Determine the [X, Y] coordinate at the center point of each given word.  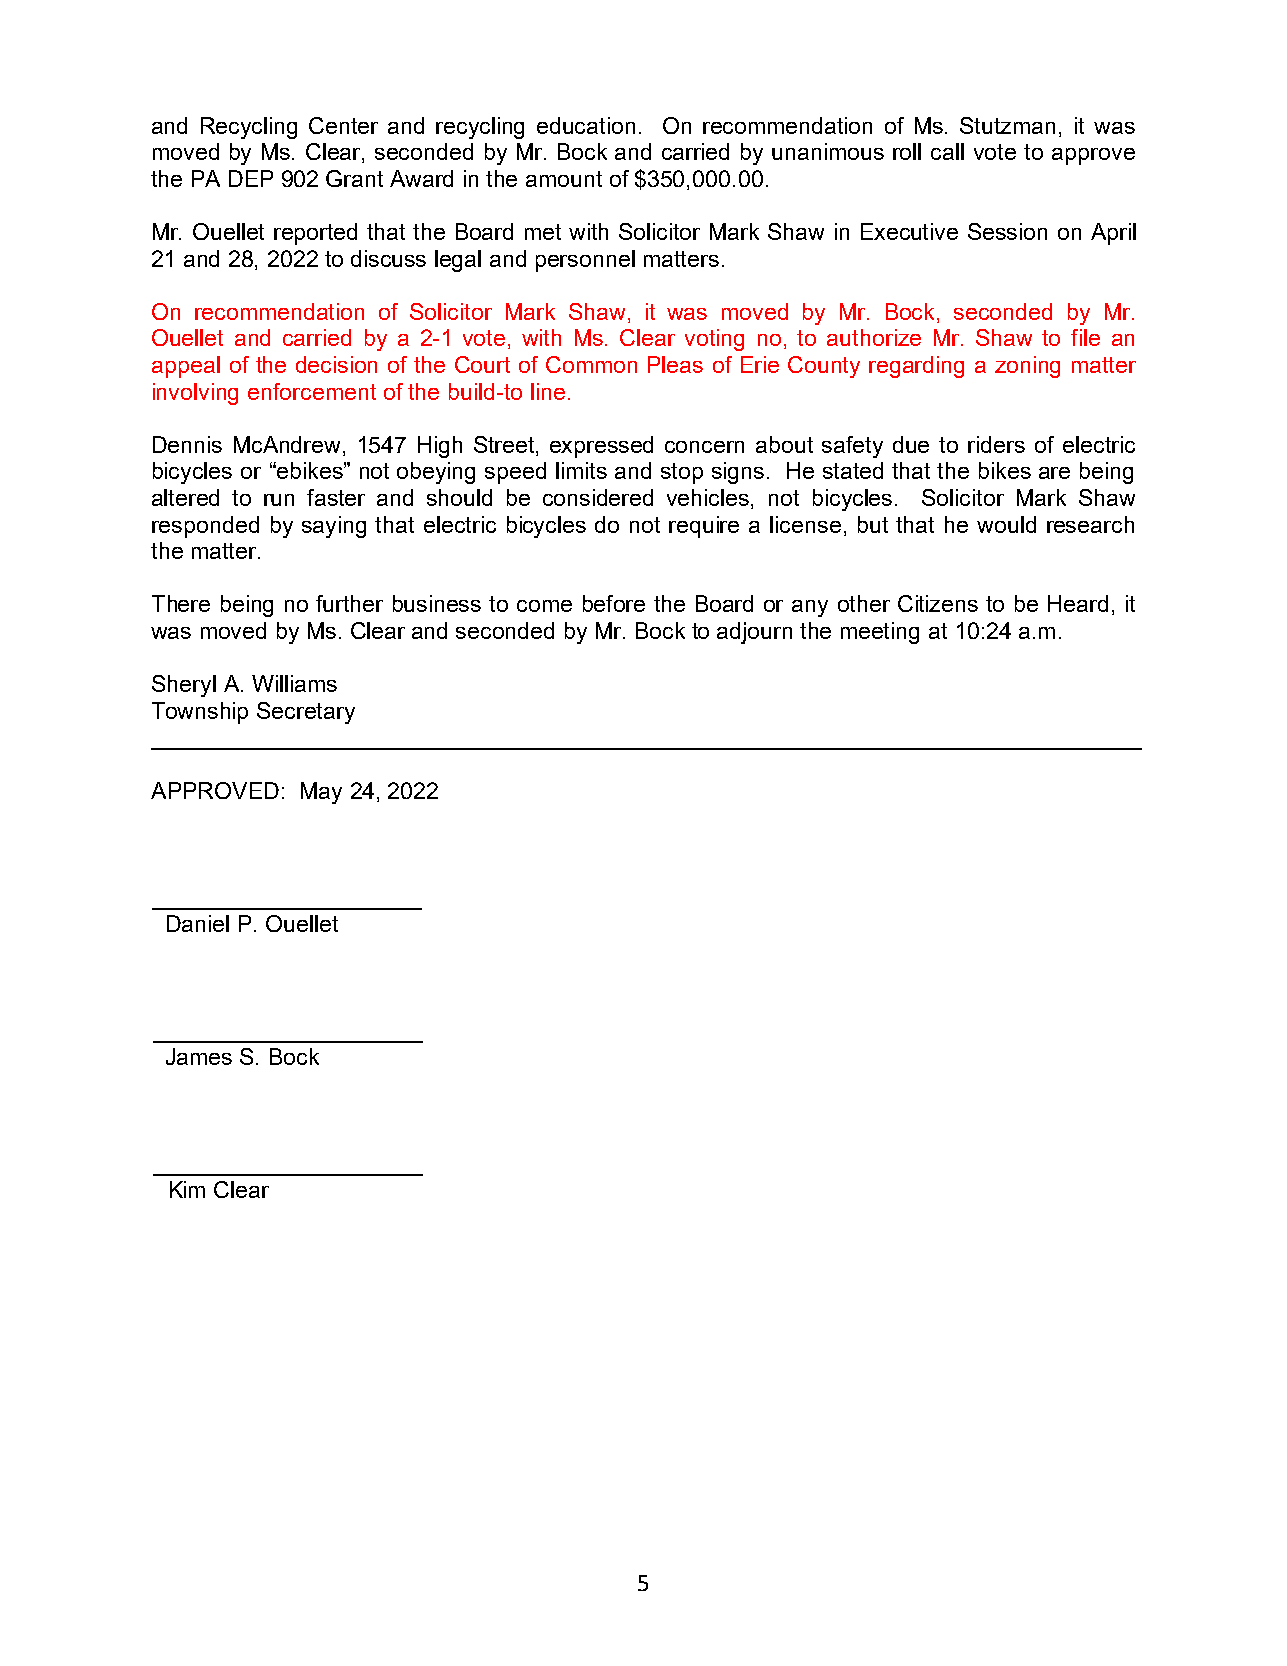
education [586, 125]
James [199, 1056]
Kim [187, 1189]
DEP [251, 178]
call [947, 151]
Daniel [198, 923]
